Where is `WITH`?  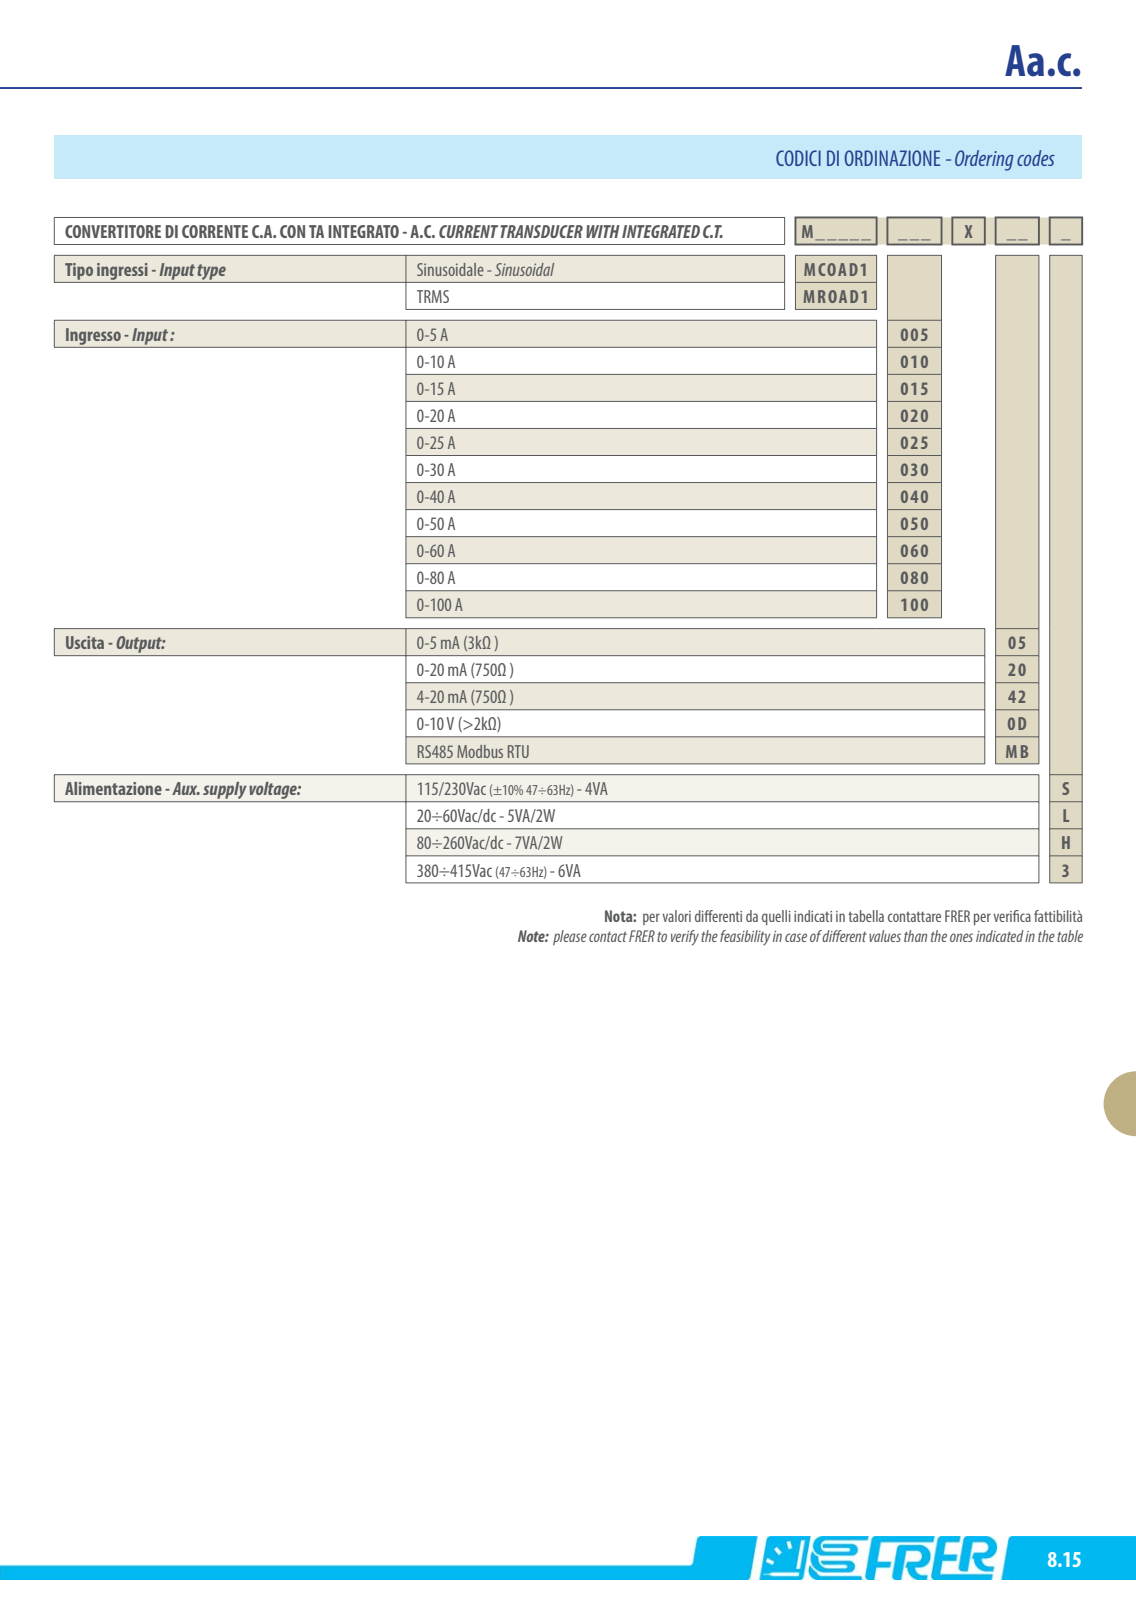 WITH is located at coordinates (603, 231).
